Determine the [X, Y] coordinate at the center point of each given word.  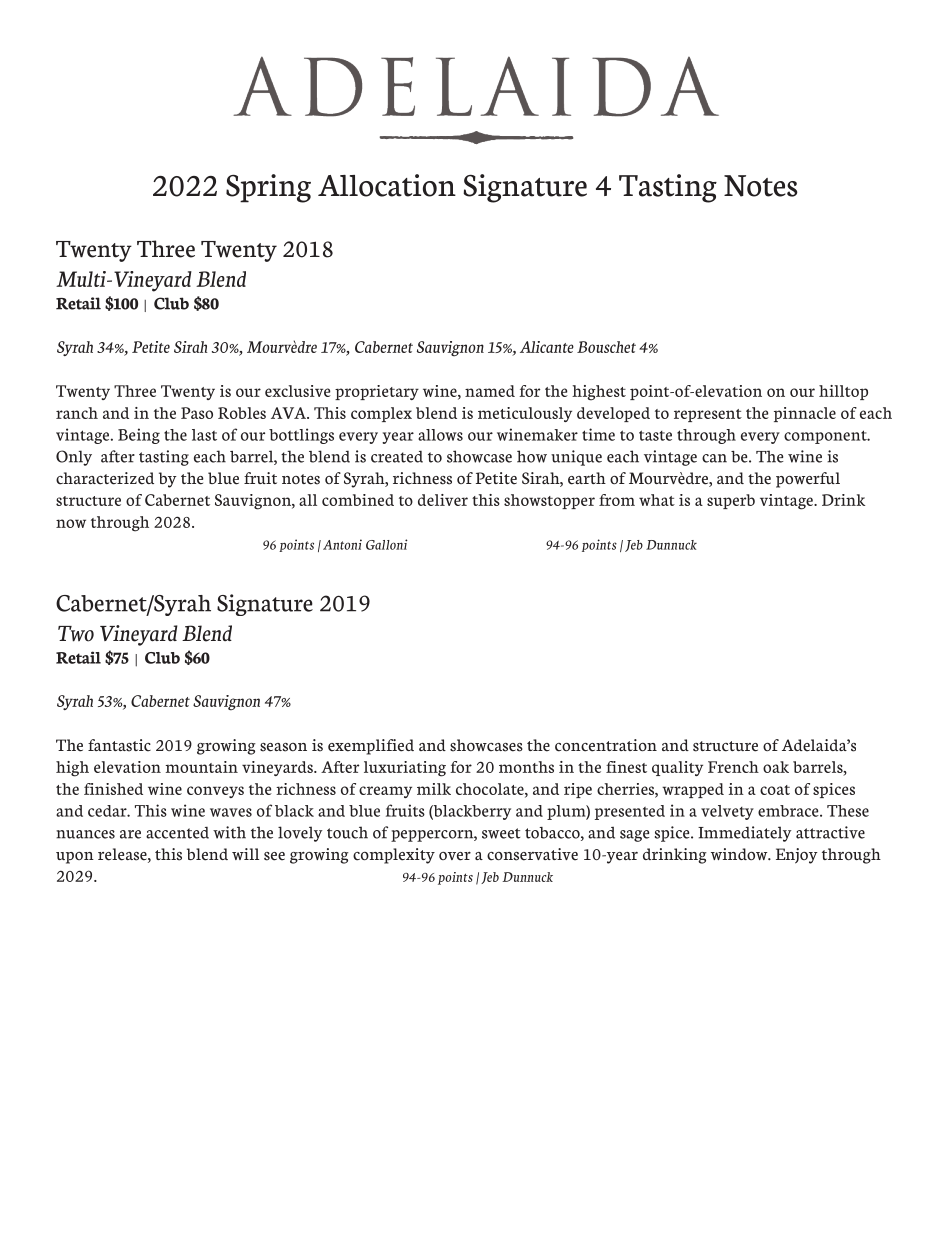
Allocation [387, 185]
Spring [268, 188]
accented [177, 833]
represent [708, 415]
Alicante [547, 347]
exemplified [371, 747]
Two [76, 634]
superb [731, 501]
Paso [197, 413]
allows [440, 435]
